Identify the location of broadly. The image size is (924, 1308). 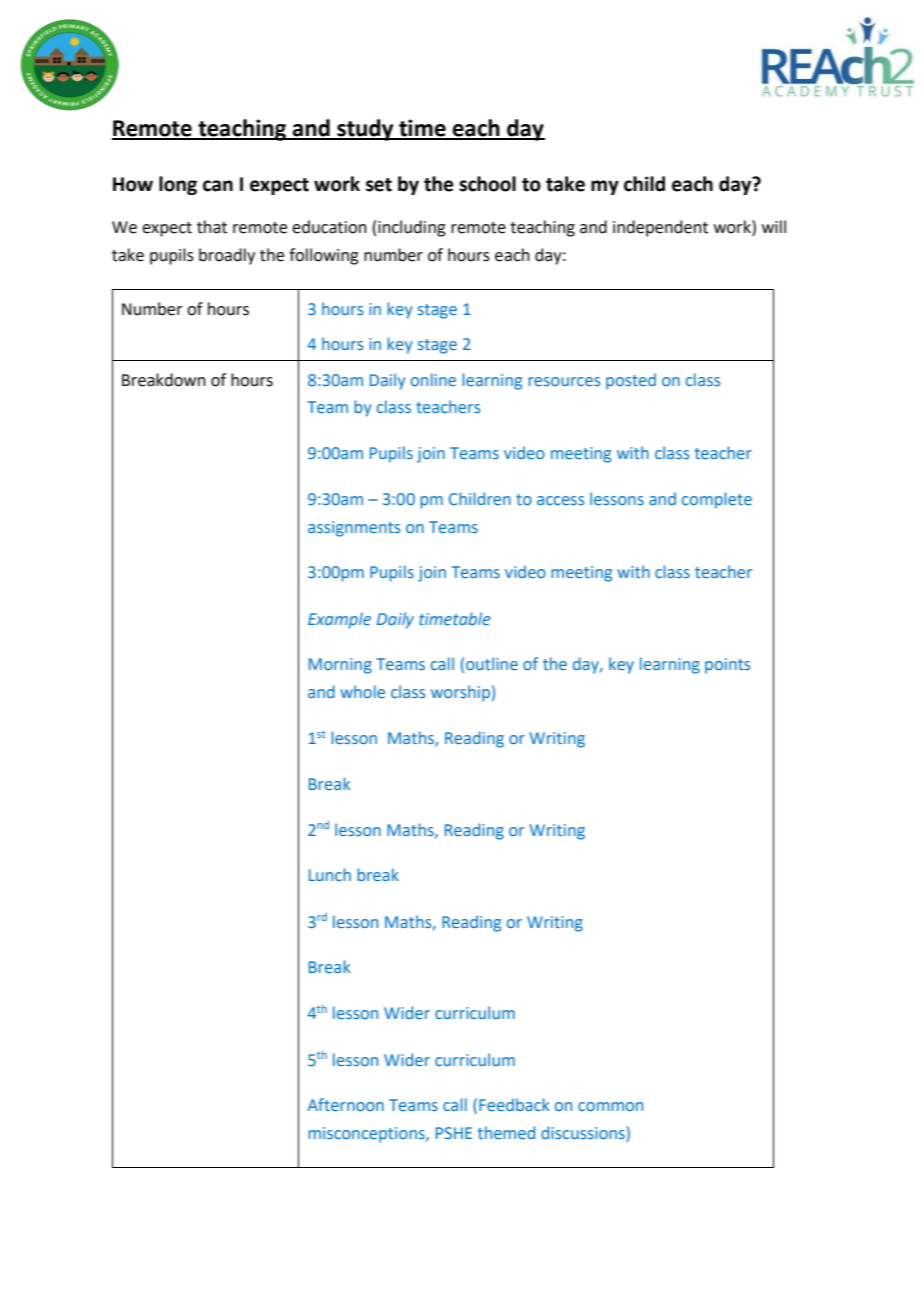
(227, 256).
